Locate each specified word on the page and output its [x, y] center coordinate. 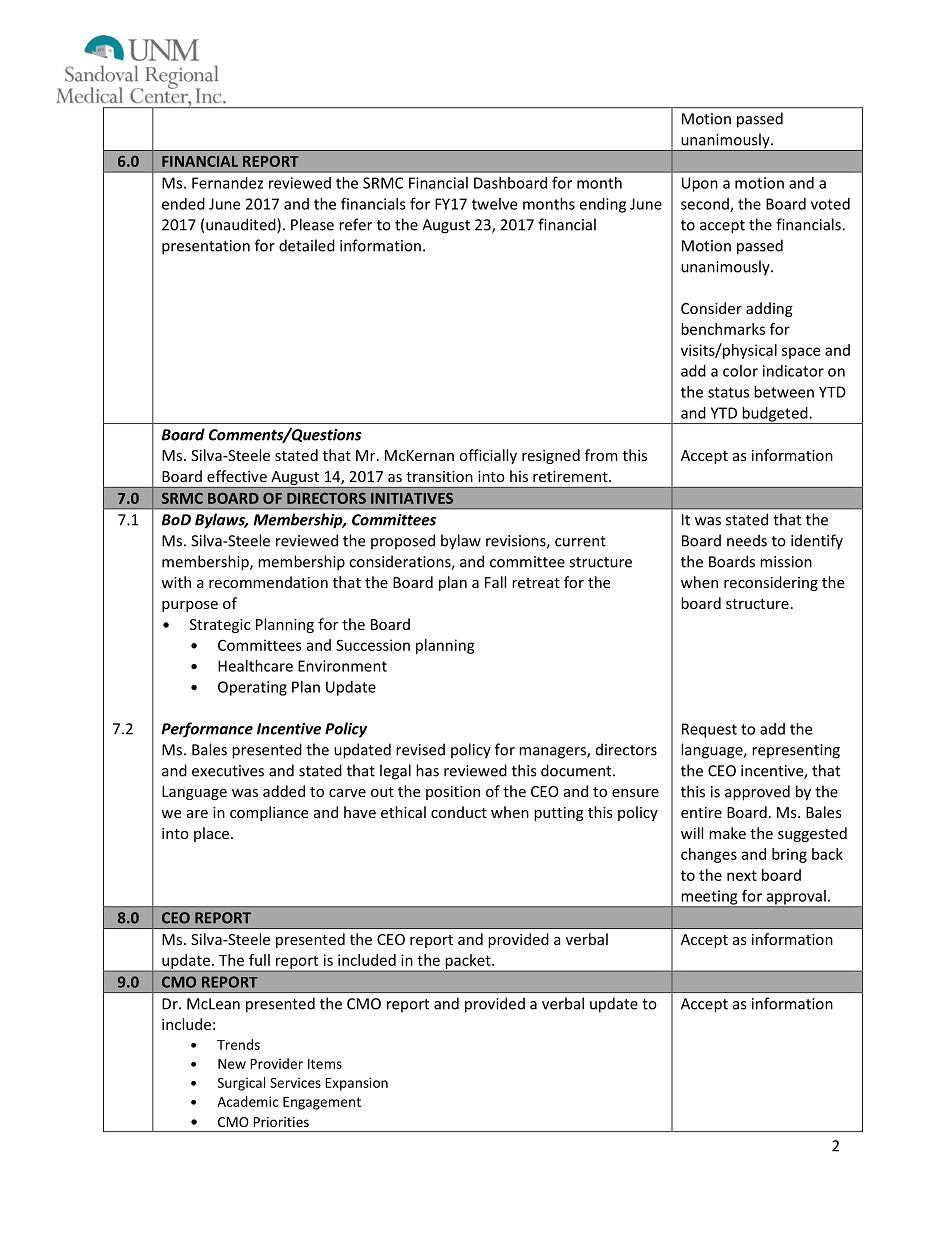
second [706, 205]
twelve [494, 204]
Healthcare [255, 666]
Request [709, 730]
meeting [709, 898]
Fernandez [227, 183]
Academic [248, 1101]
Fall [495, 582]
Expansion [356, 1084]
